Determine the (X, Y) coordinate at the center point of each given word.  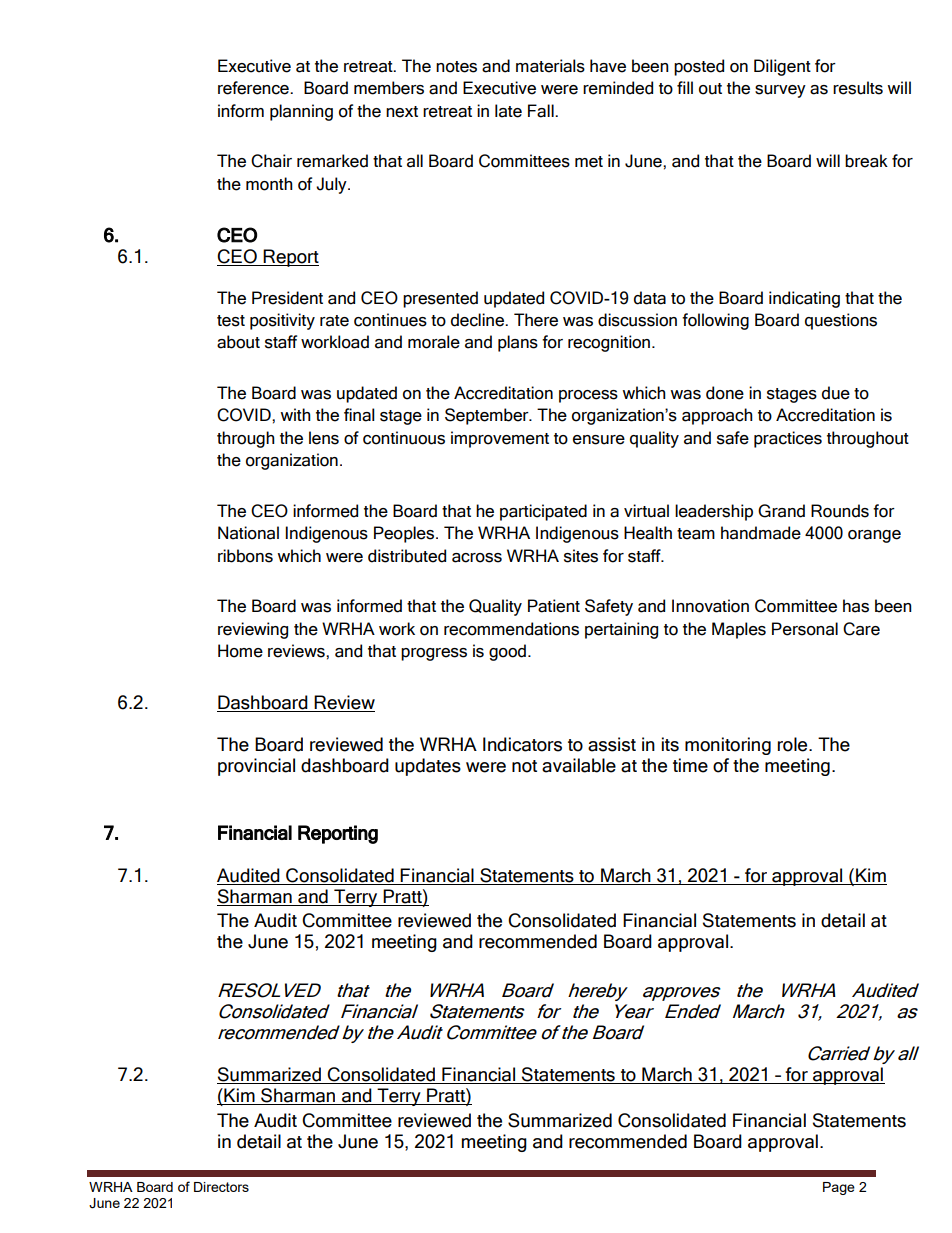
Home (240, 651)
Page (839, 1188)
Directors (221, 1187)
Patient (554, 606)
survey (780, 91)
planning (301, 112)
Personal (805, 629)
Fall (542, 111)
